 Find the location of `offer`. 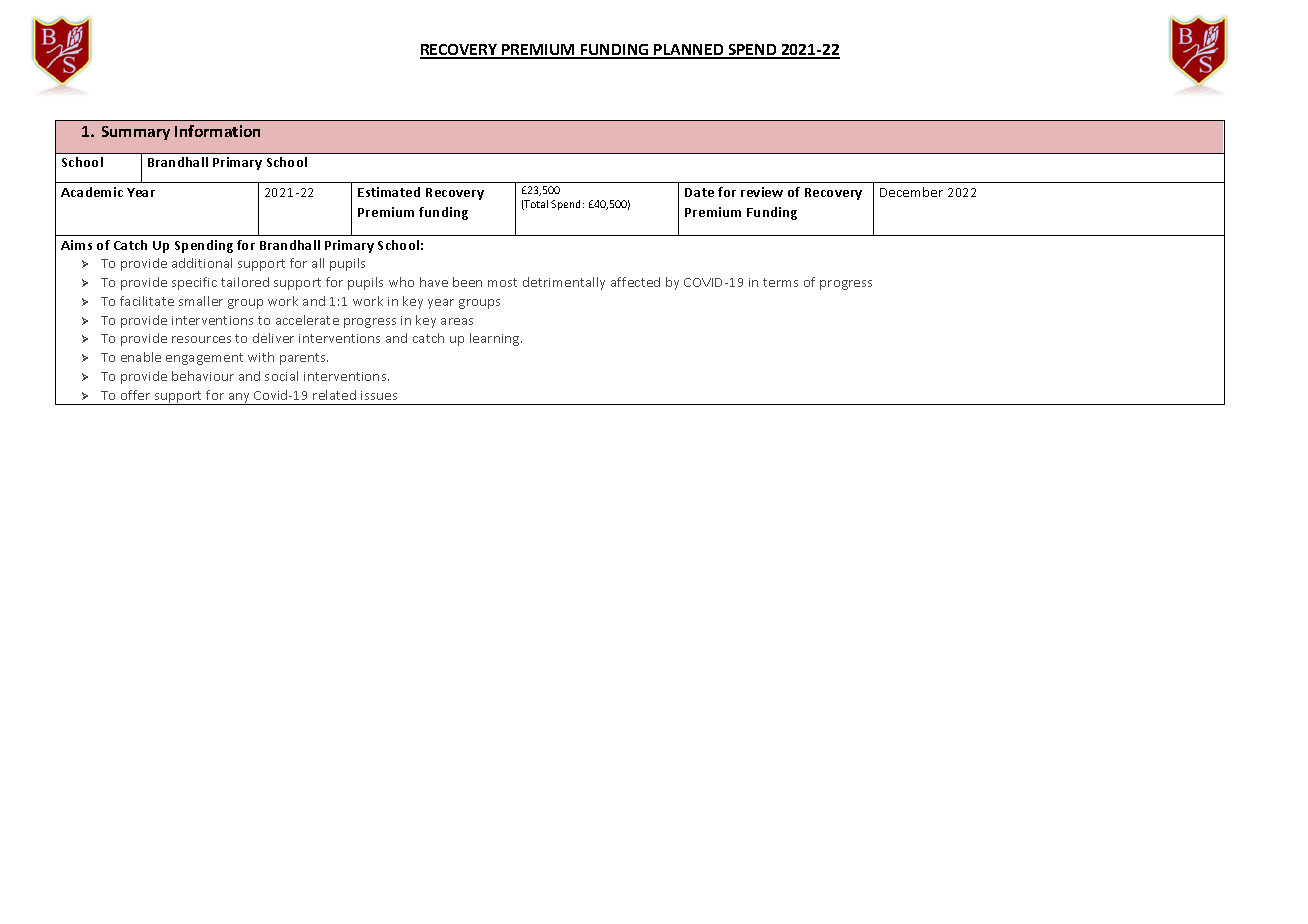

offer is located at coordinates (135, 395).
